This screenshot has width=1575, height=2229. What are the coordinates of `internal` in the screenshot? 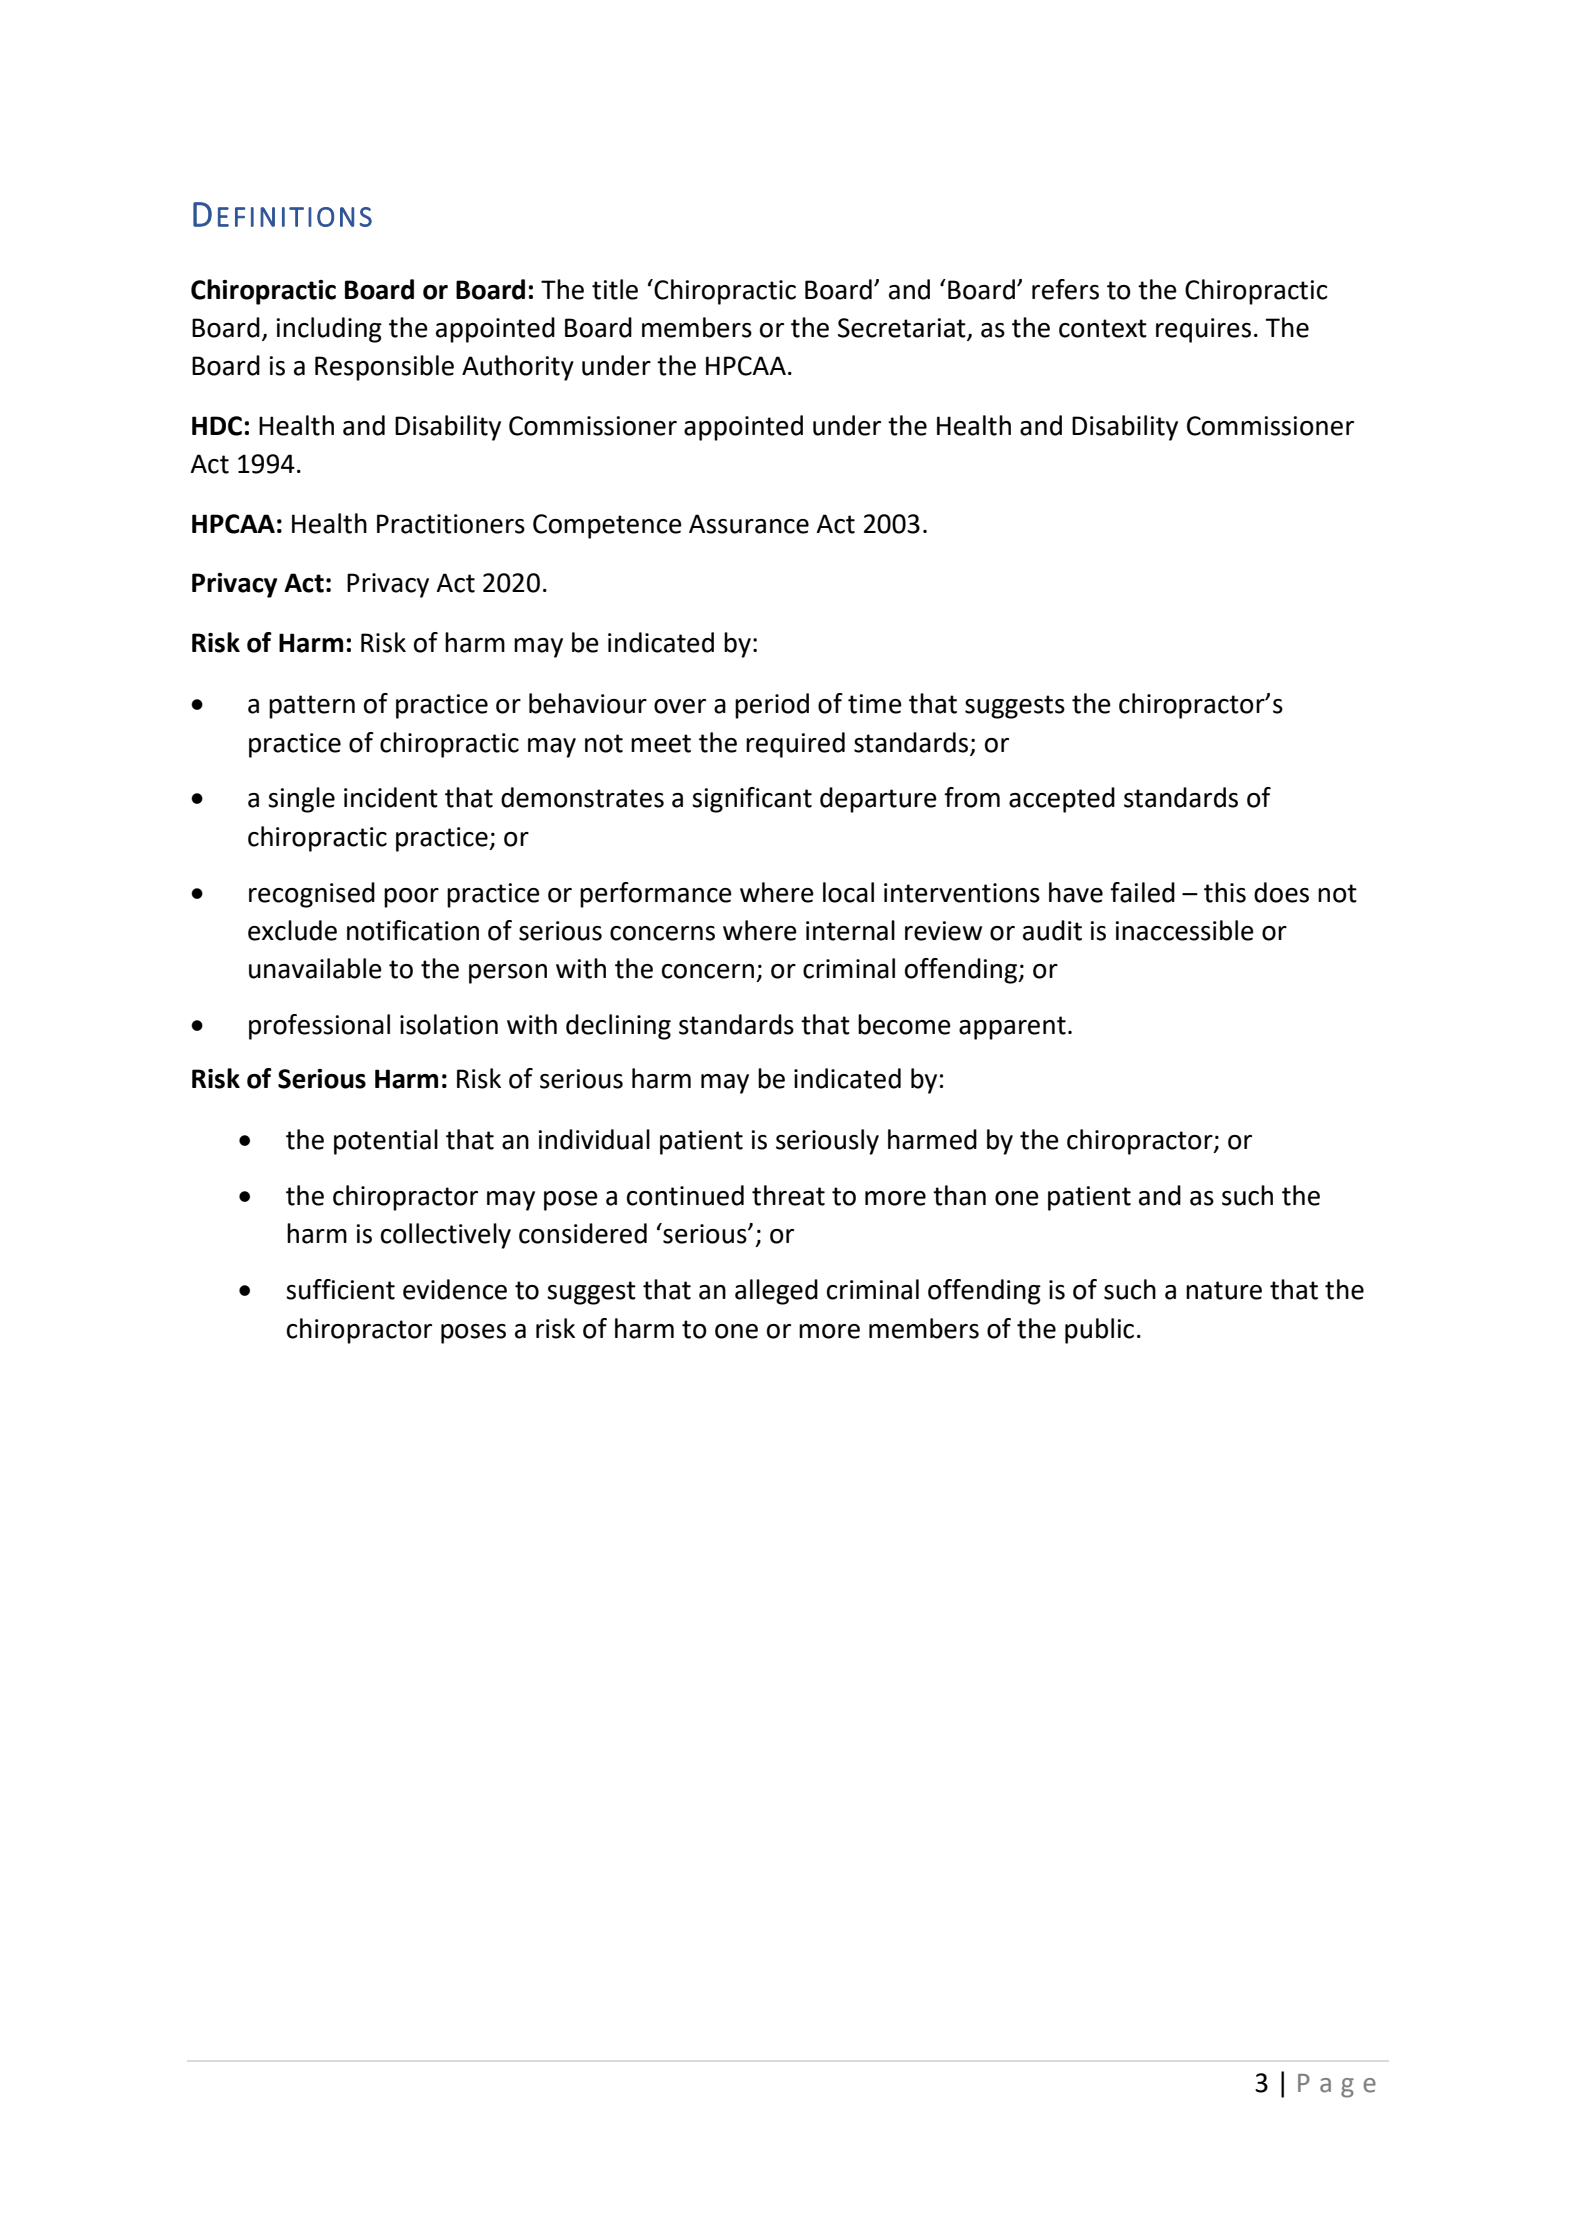 It's located at (850, 930).
